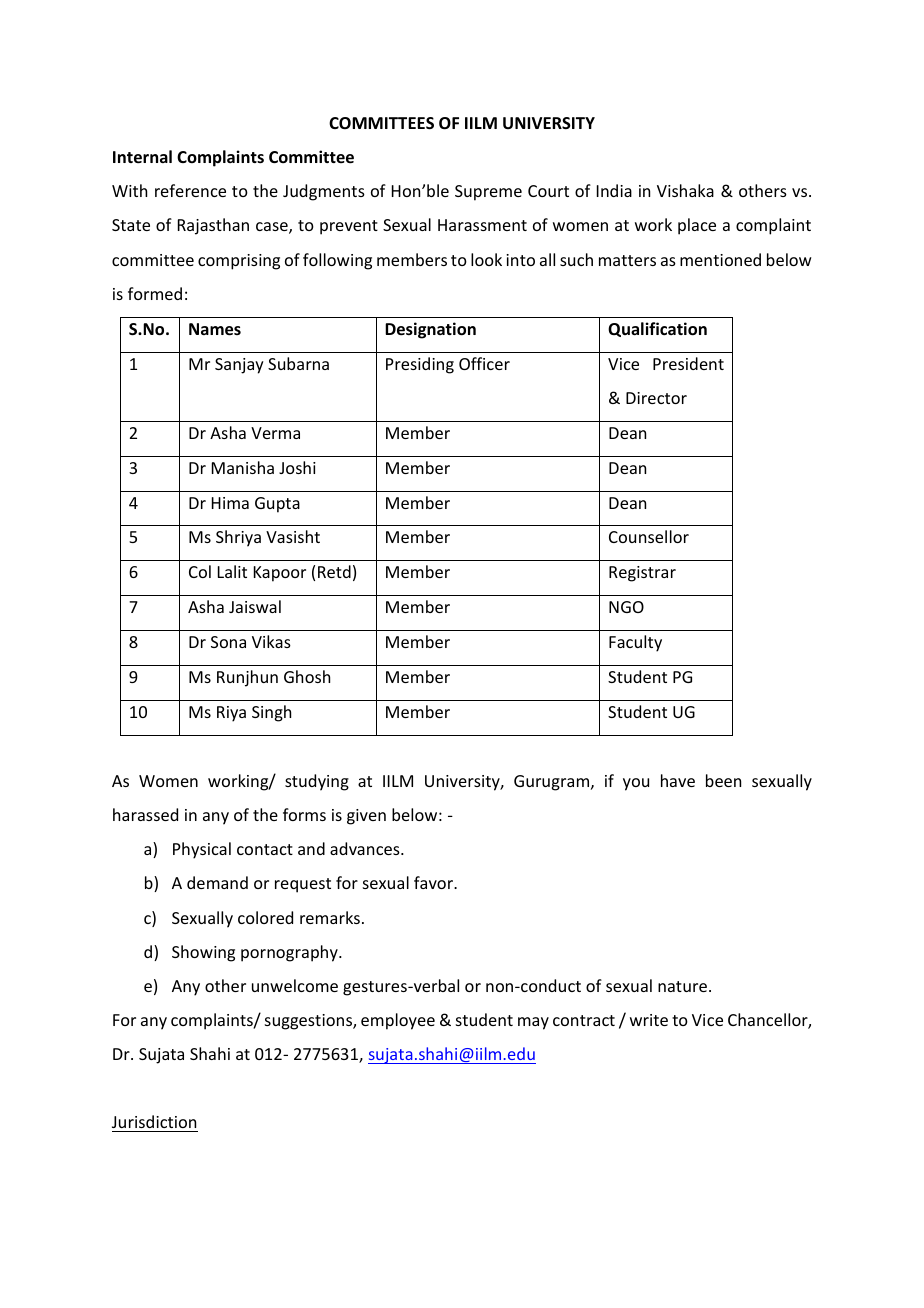 The width and height of the screenshot is (924, 1308). What do you see at coordinates (649, 1020) in the screenshot?
I see `write` at bounding box center [649, 1020].
